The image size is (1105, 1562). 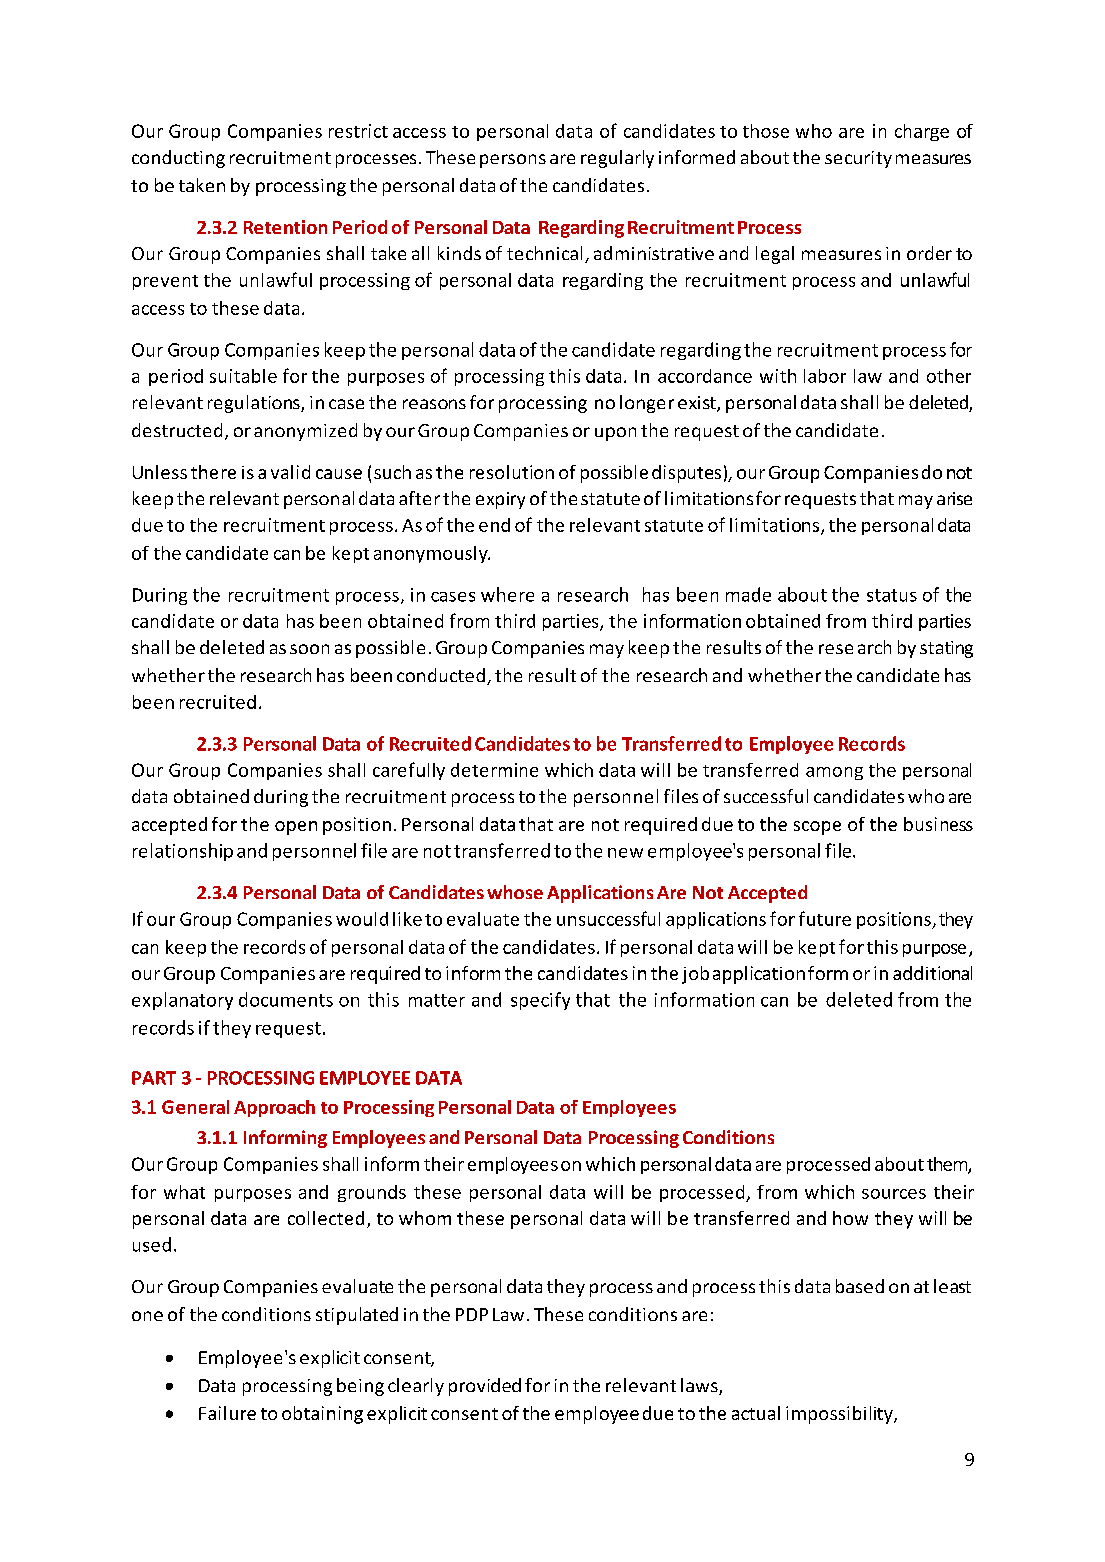 What do you see at coordinates (858, 159) in the screenshot?
I see `security` at bounding box center [858, 159].
